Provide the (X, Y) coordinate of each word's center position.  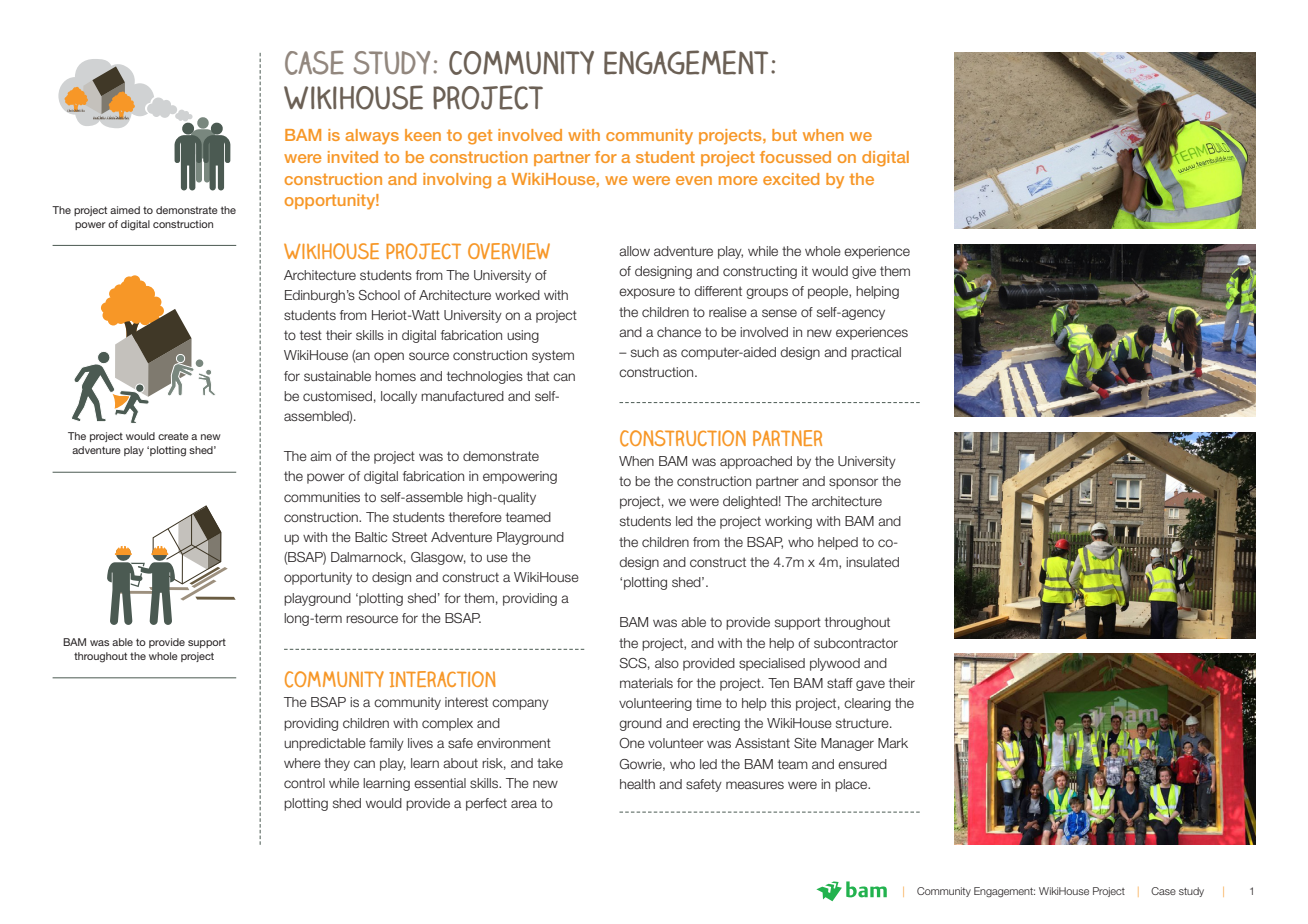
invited (353, 157)
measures (755, 785)
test (311, 335)
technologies (485, 377)
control (304, 783)
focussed (795, 157)
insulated (872, 562)
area (524, 804)
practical (876, 353)
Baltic (371, 537)
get (480, 137)
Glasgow (438, 558)
